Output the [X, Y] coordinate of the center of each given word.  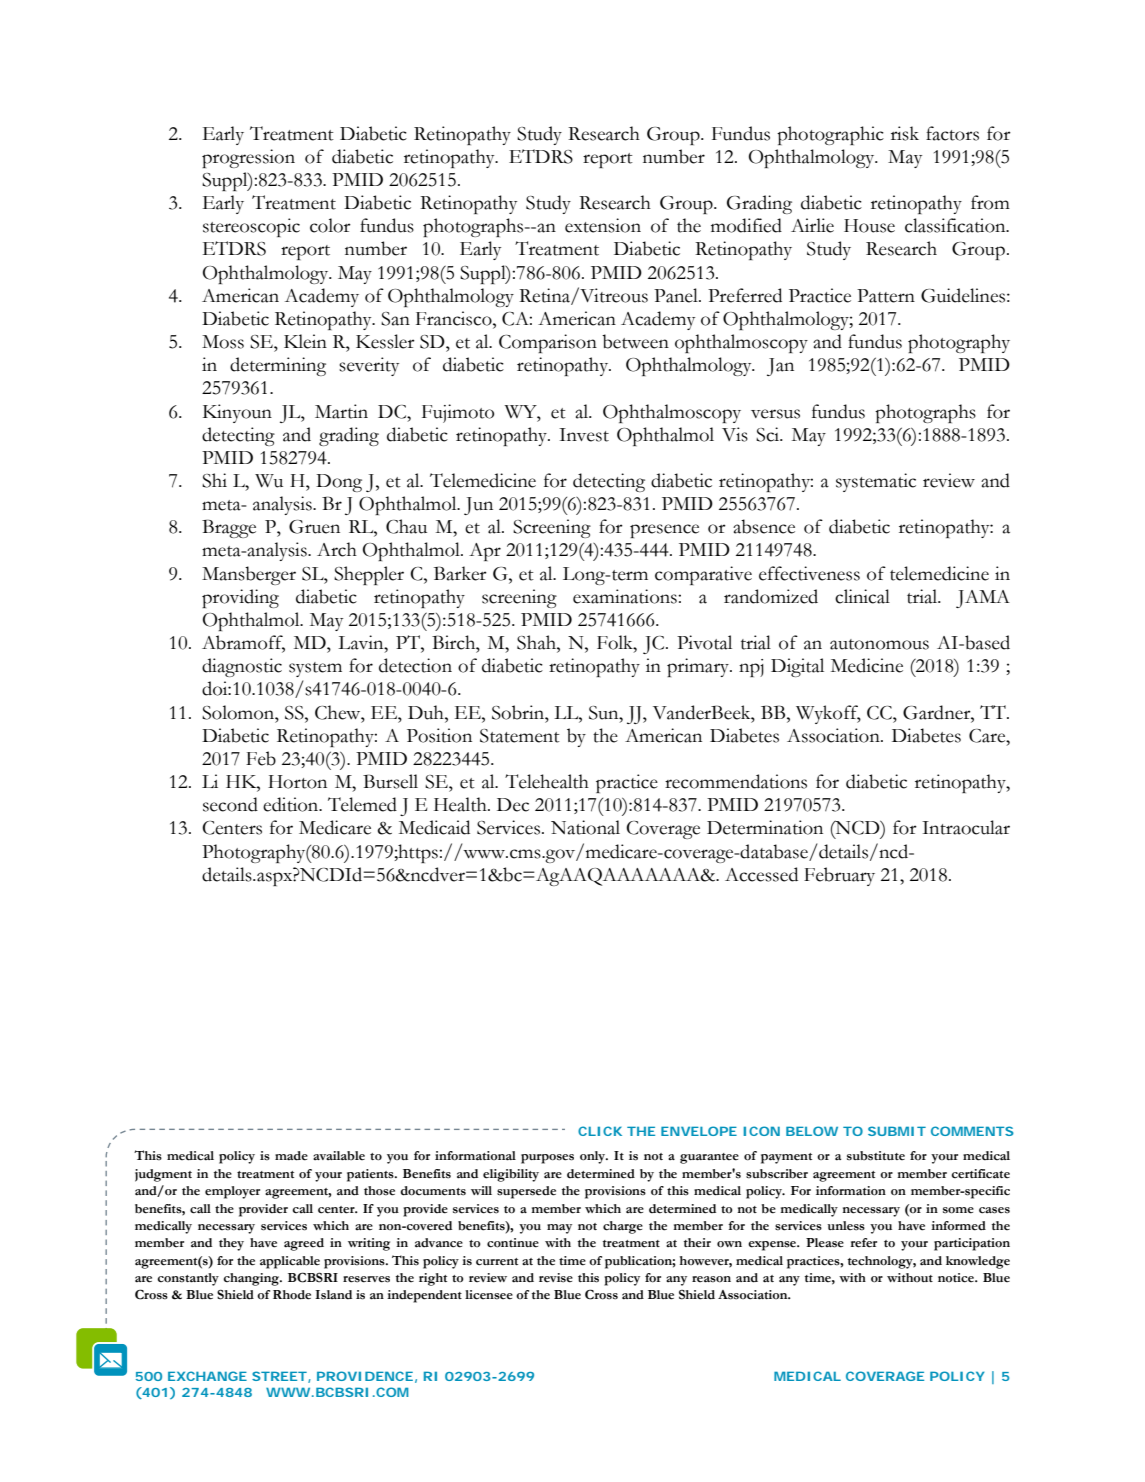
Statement [520, 736]
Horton [297, 782]
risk [905, 133]
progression [248, 158]
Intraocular [966, 827]
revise [556, 1278]
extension [603, 225]
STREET [279, 1376]
